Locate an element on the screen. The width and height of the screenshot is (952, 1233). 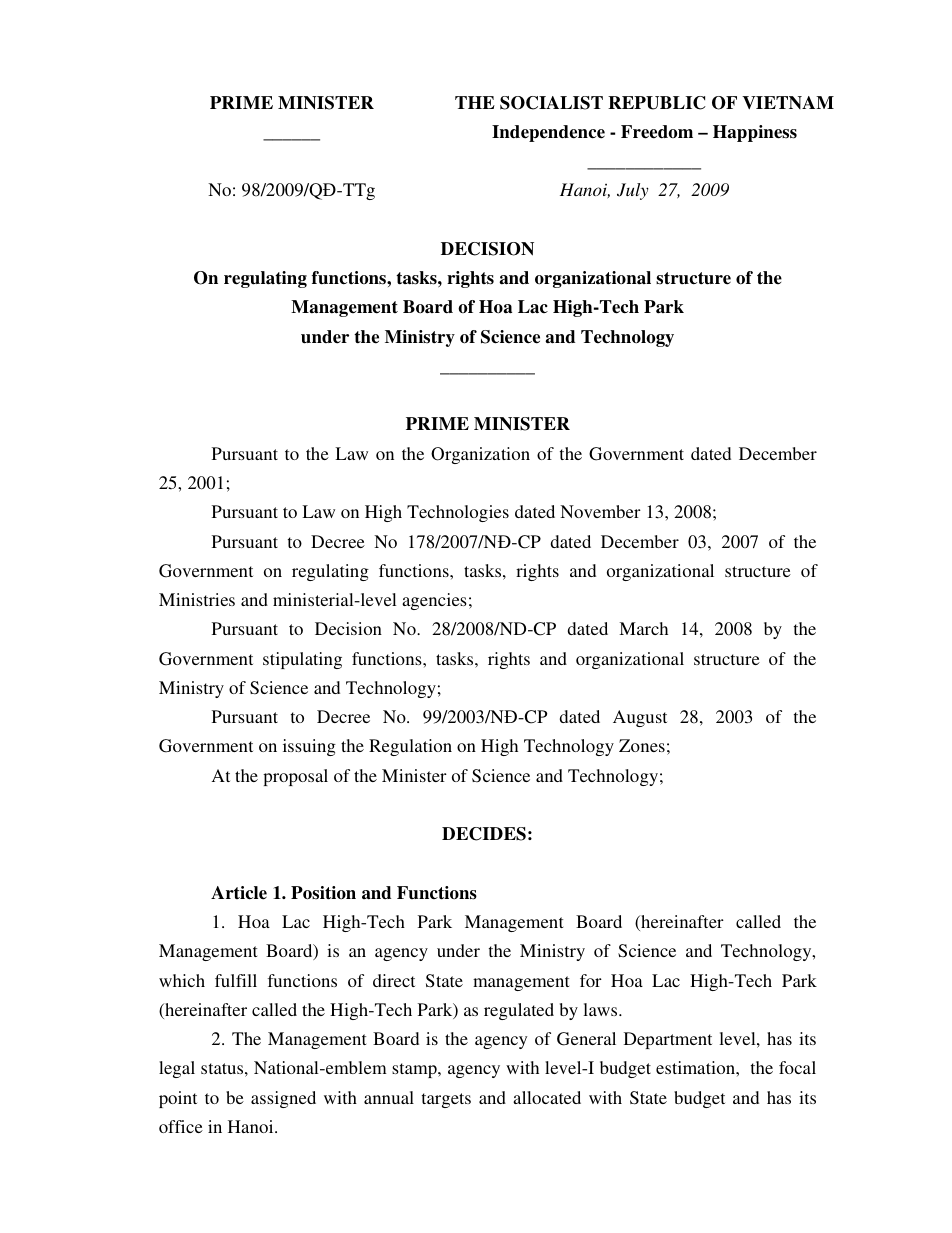
SOCIALIST is located at coordinates (551, 103).
